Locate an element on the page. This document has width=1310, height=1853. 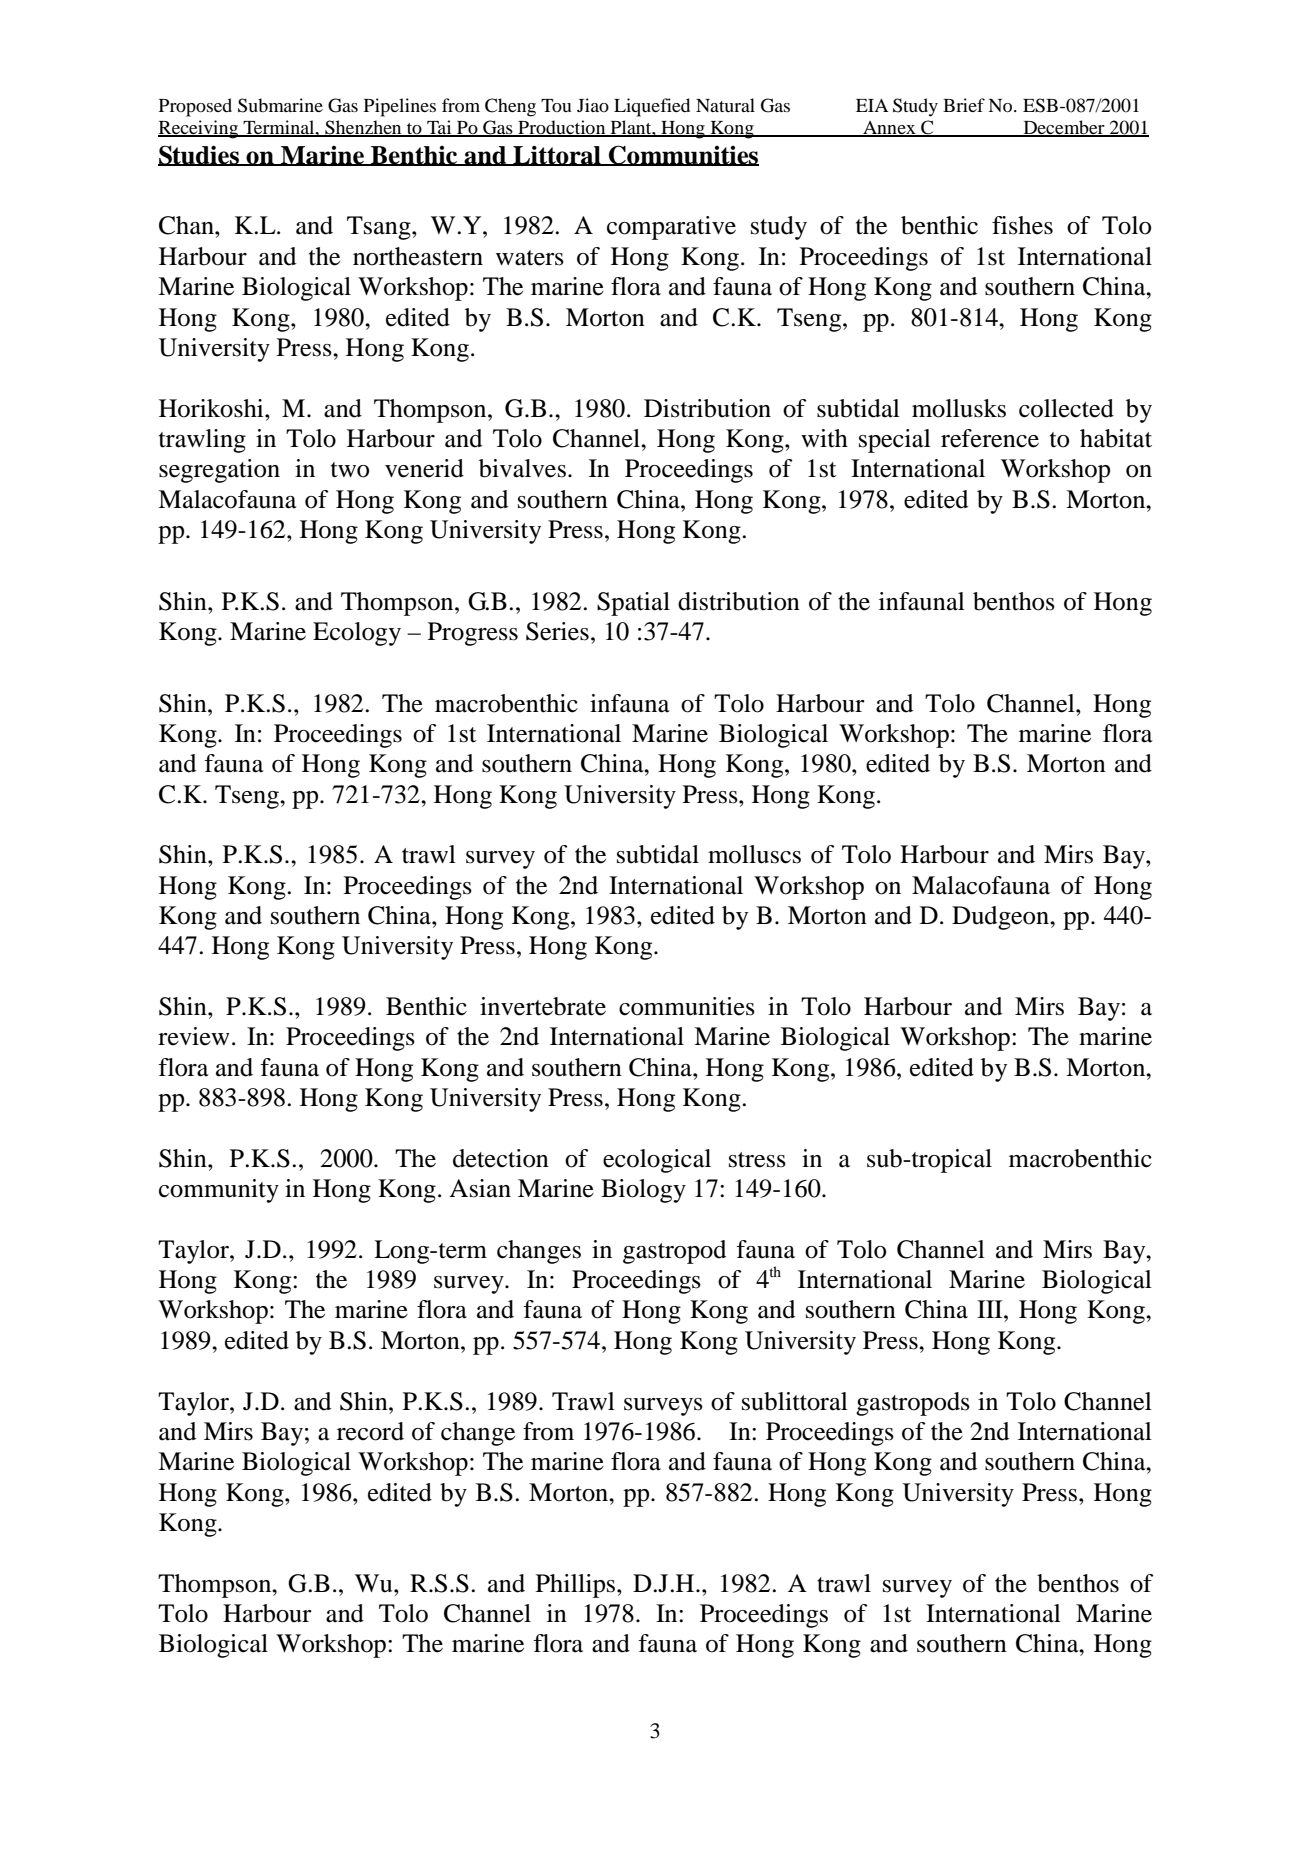
December is located at coordinates (1064, 128).
